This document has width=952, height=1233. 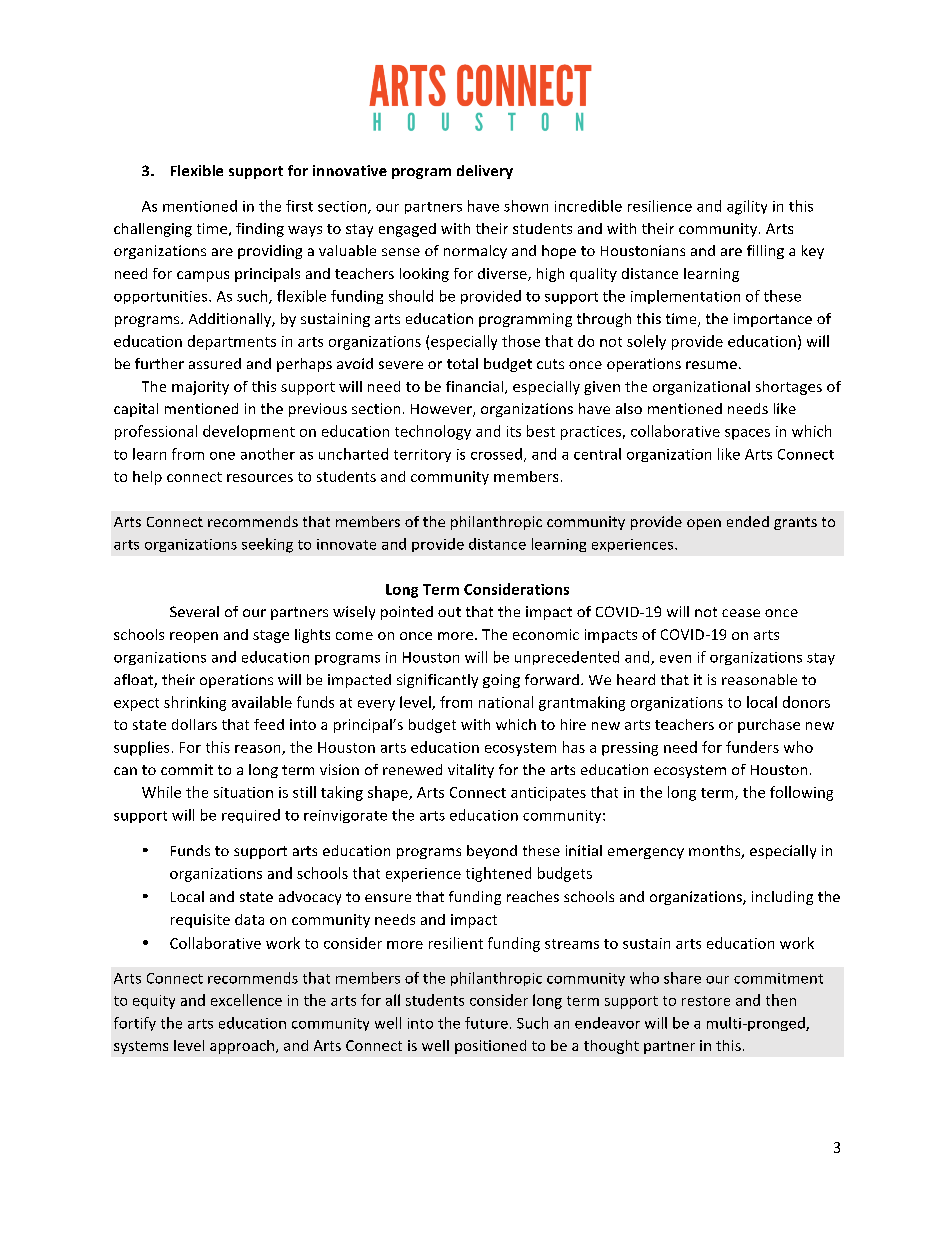 I want to click on out, so click(x=449, y=612).
